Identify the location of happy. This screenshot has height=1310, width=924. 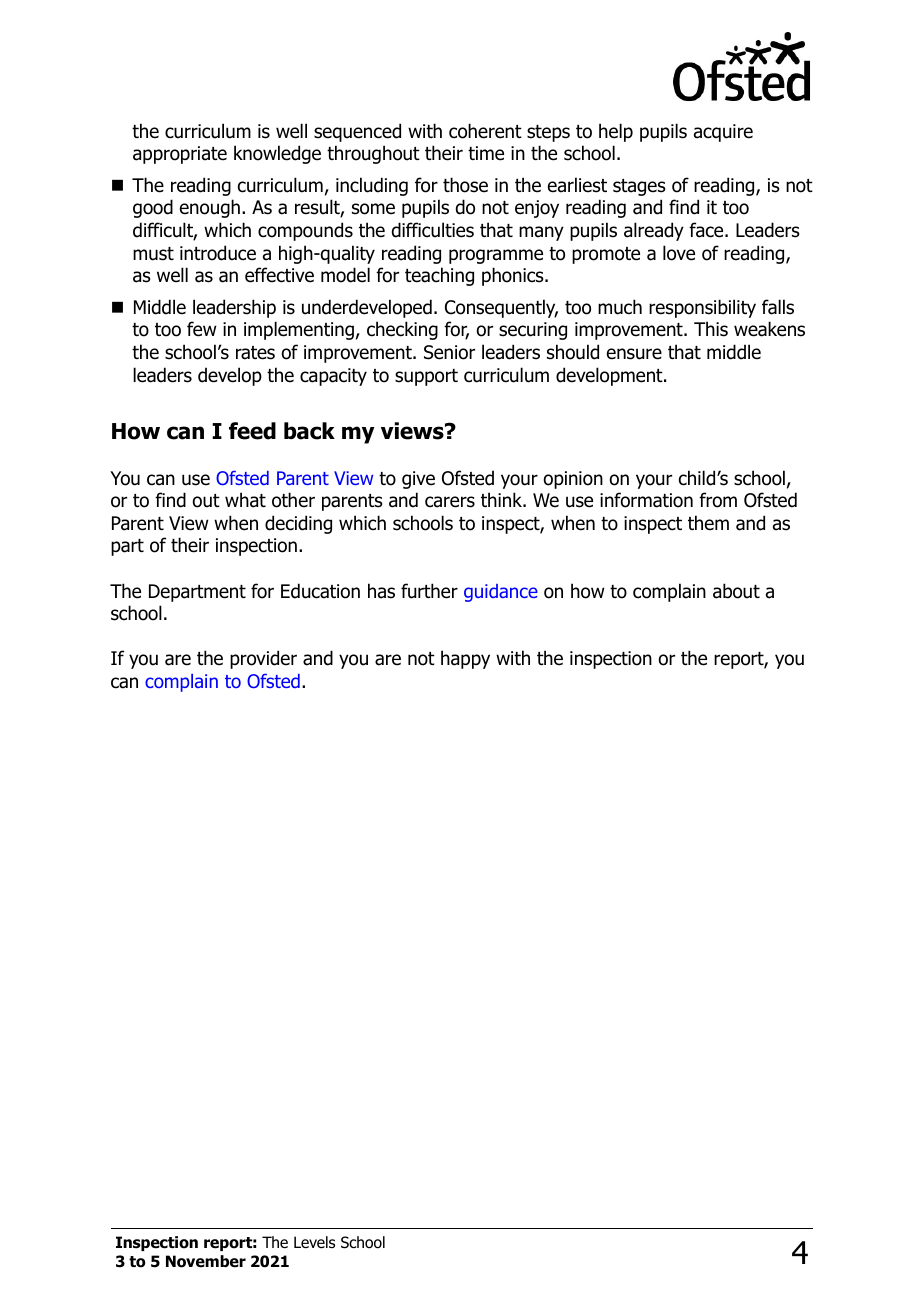
(465, 659).
